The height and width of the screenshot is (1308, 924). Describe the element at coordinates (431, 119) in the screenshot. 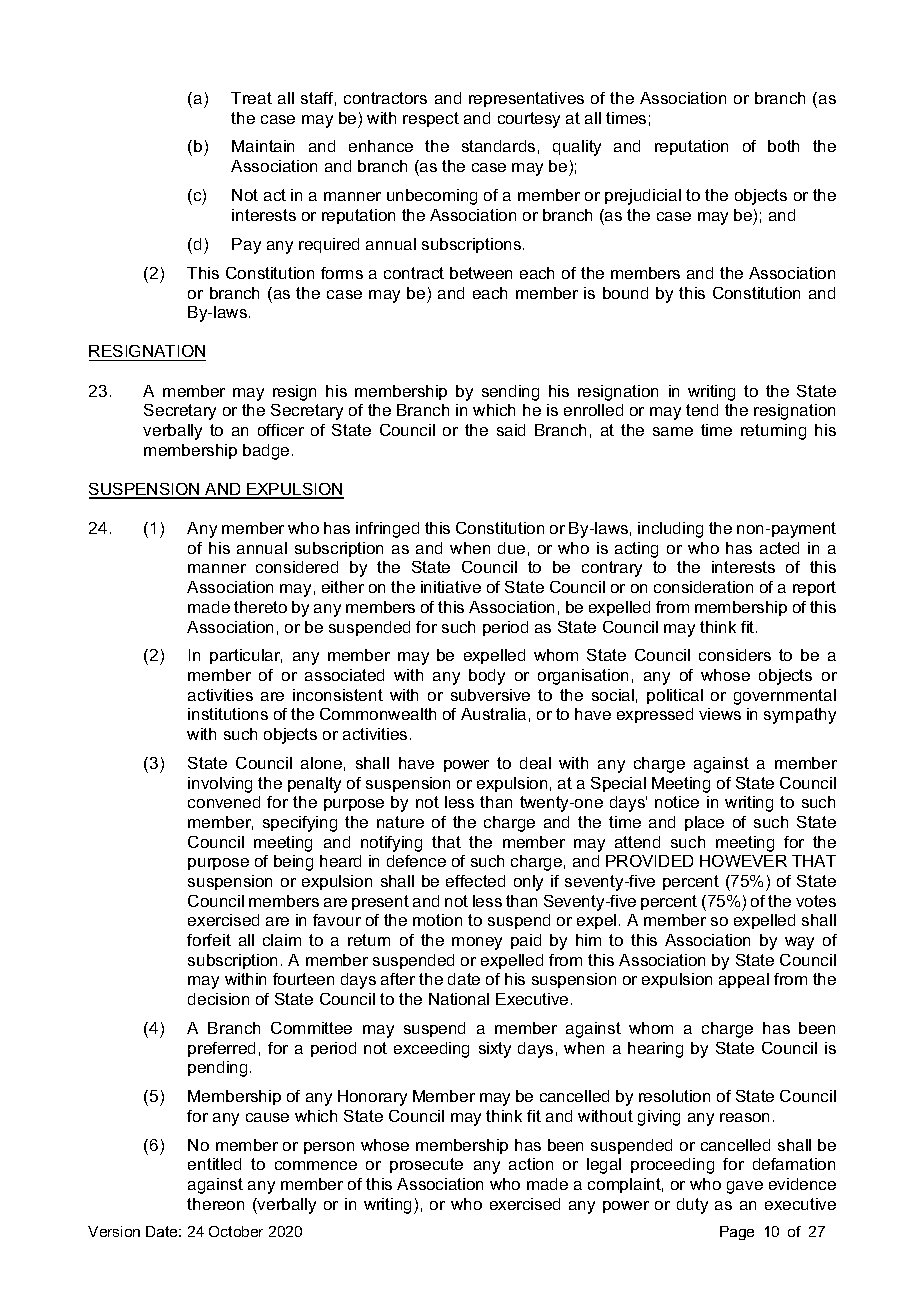

I see `respect` at that location.
